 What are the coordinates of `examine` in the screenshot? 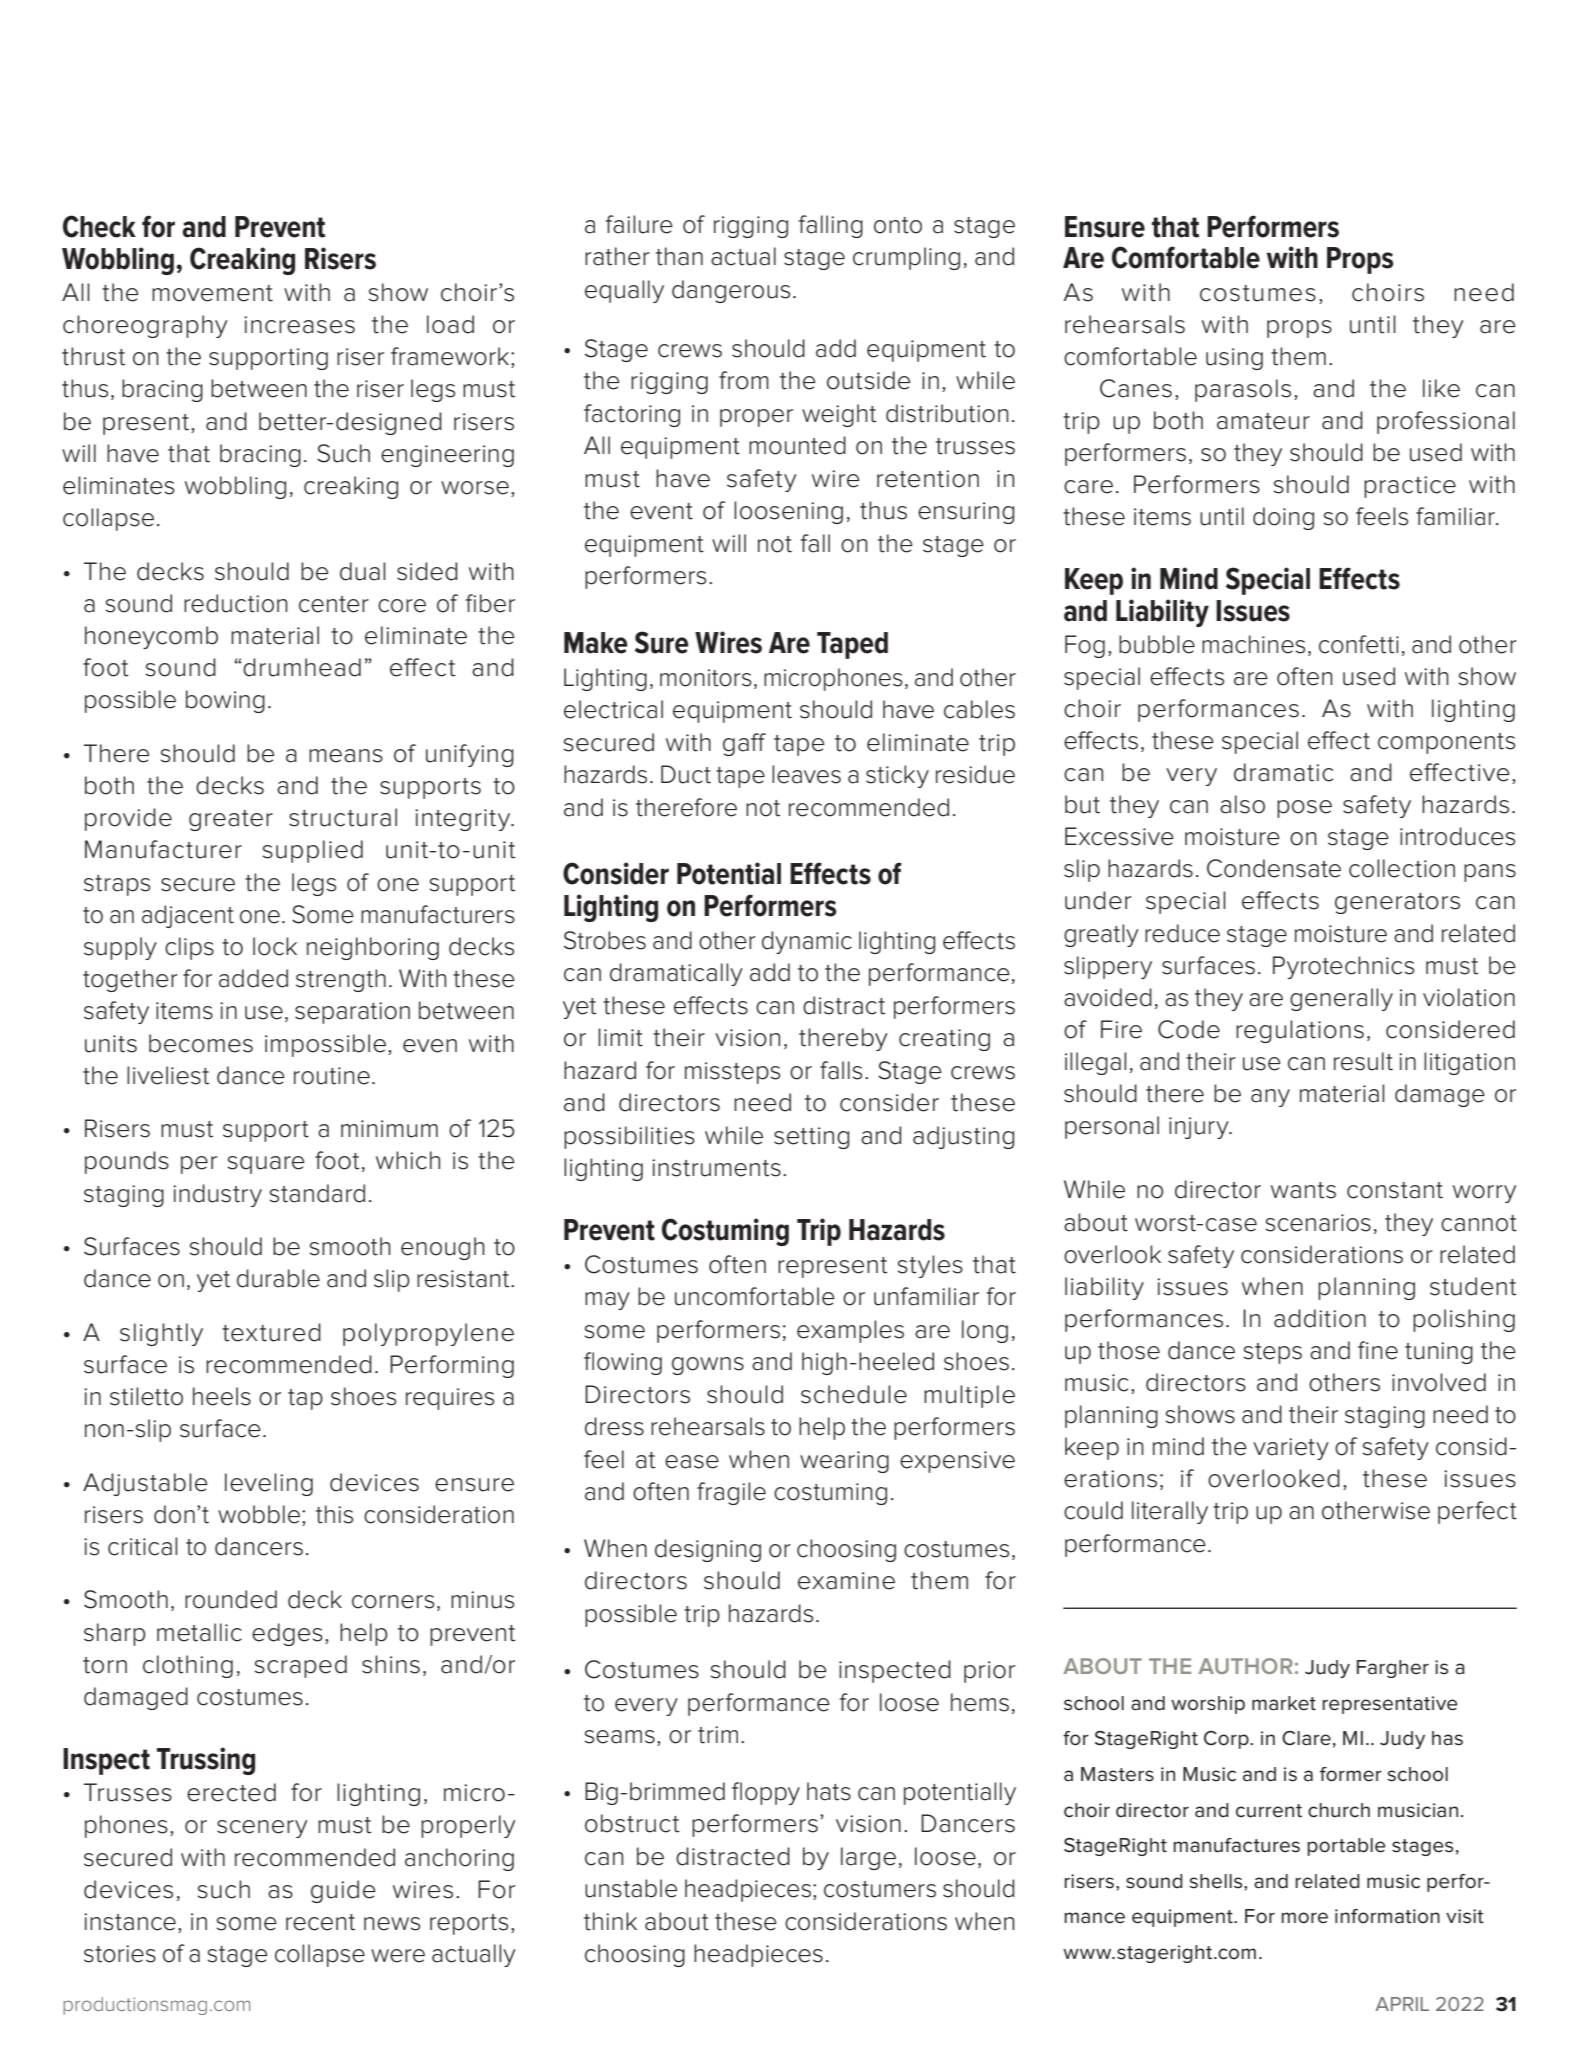 It's located at (846, 1581).
